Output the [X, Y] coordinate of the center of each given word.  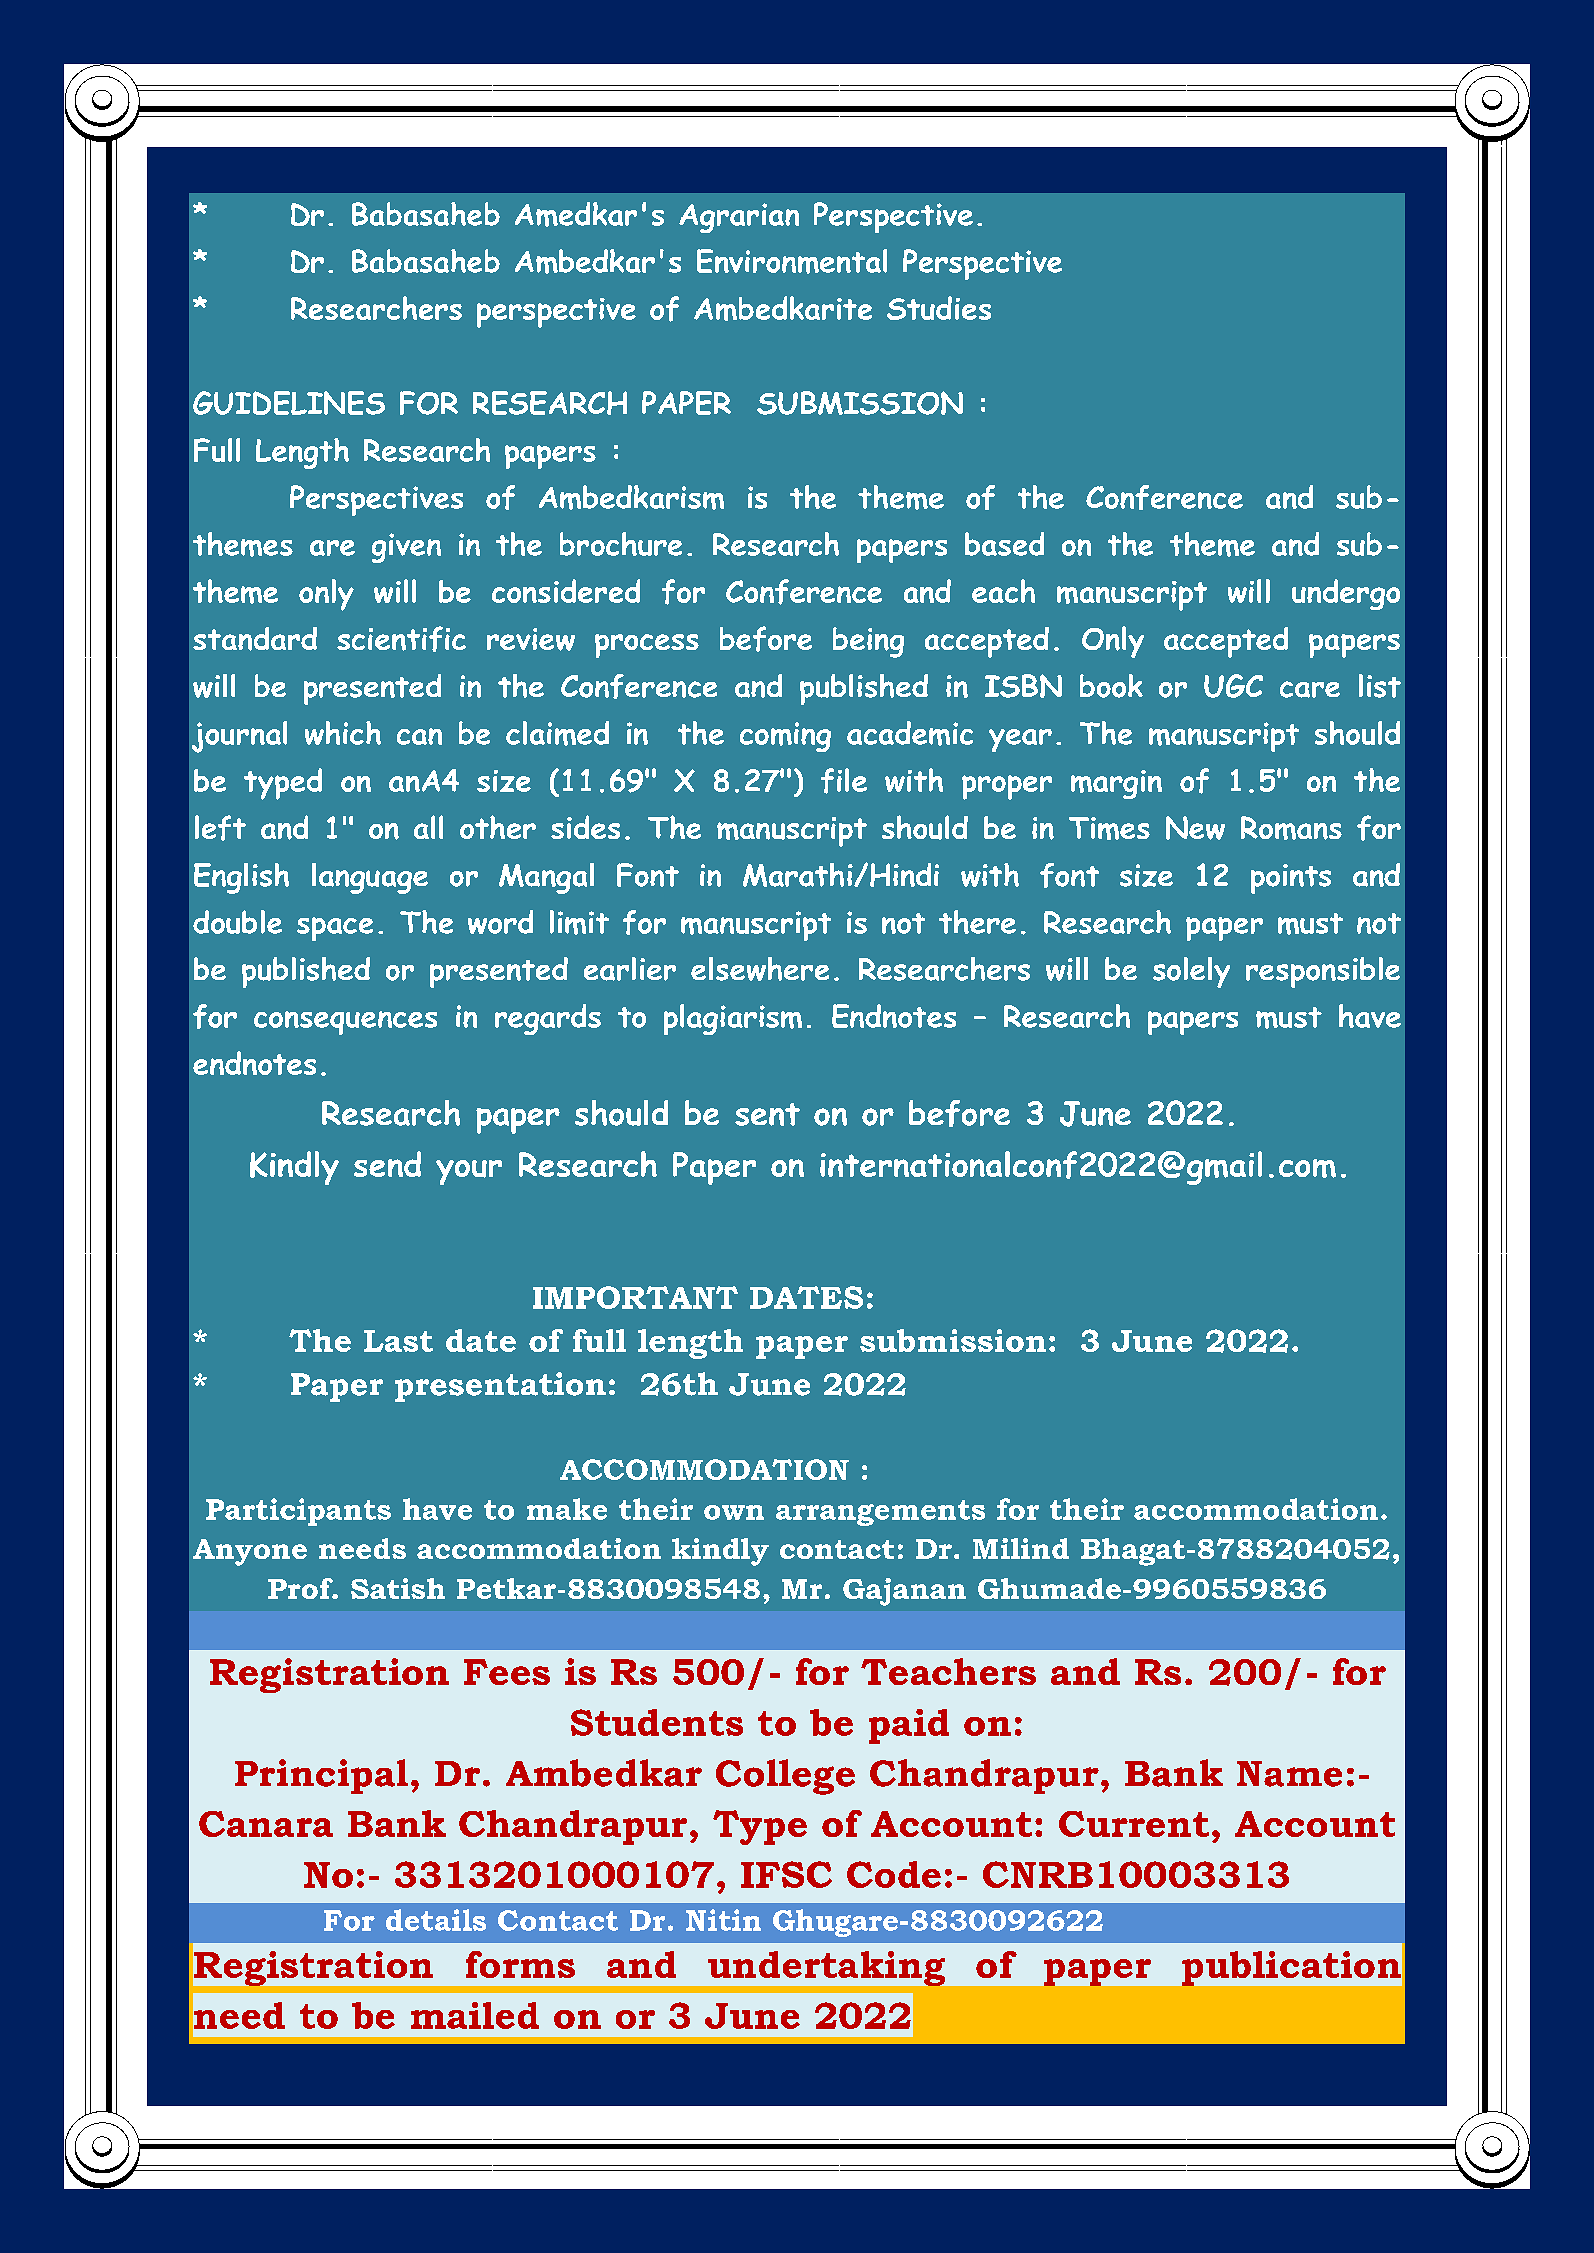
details [436, 1920]
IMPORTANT [635, 1297]
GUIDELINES [289, 403]
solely [1191, 972]
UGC [1233, 686]
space [335, 929]
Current [1134, 1824]
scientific [401, 639]
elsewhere [760, 969]
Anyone [250, 1552]
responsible [1323, 972]
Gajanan [904, 1592]
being [868, 642]
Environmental [792, 261]
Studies [939, 308]
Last [398, 1341]
